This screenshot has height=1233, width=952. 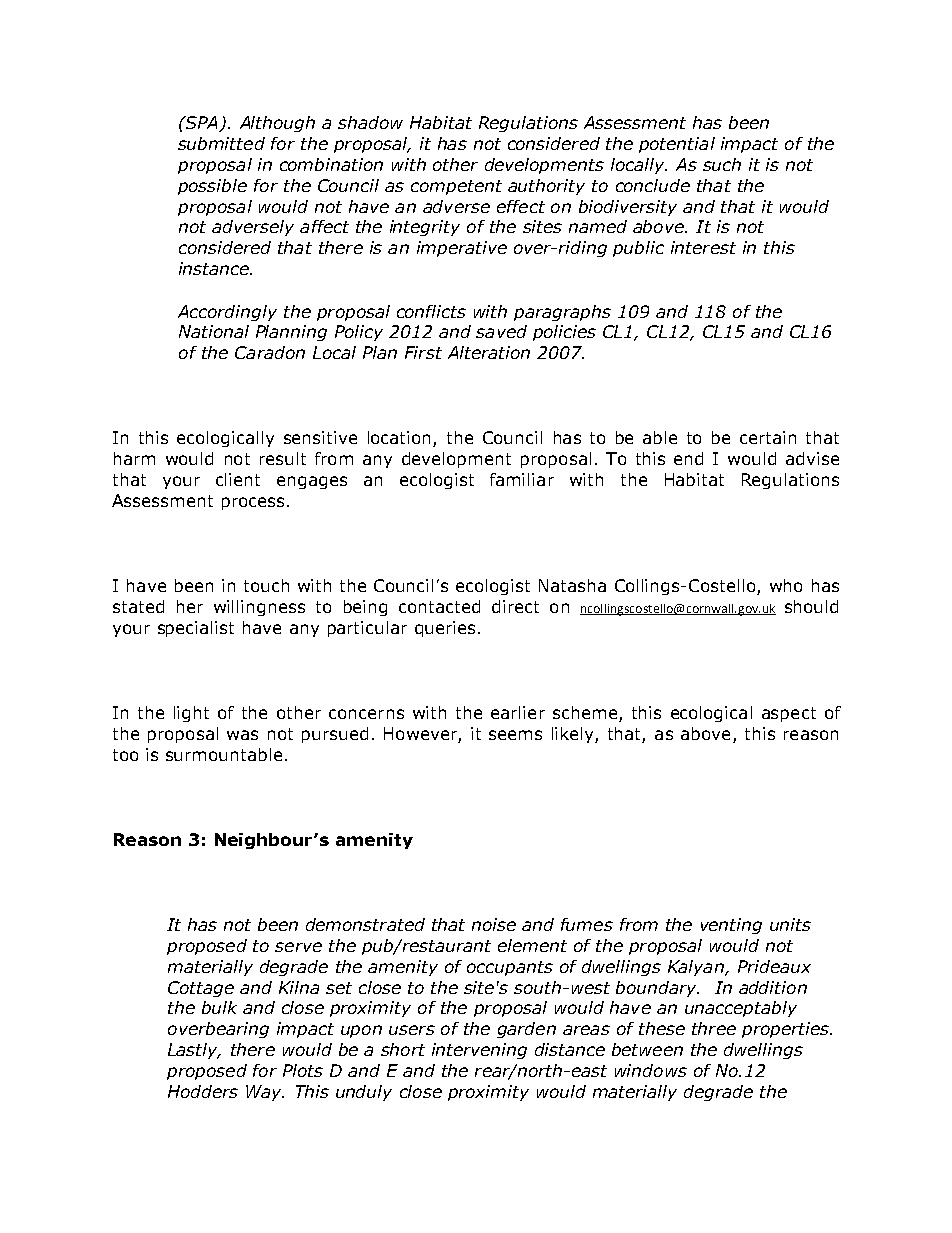 I want to click on competent, so click(x=456, y=187).
